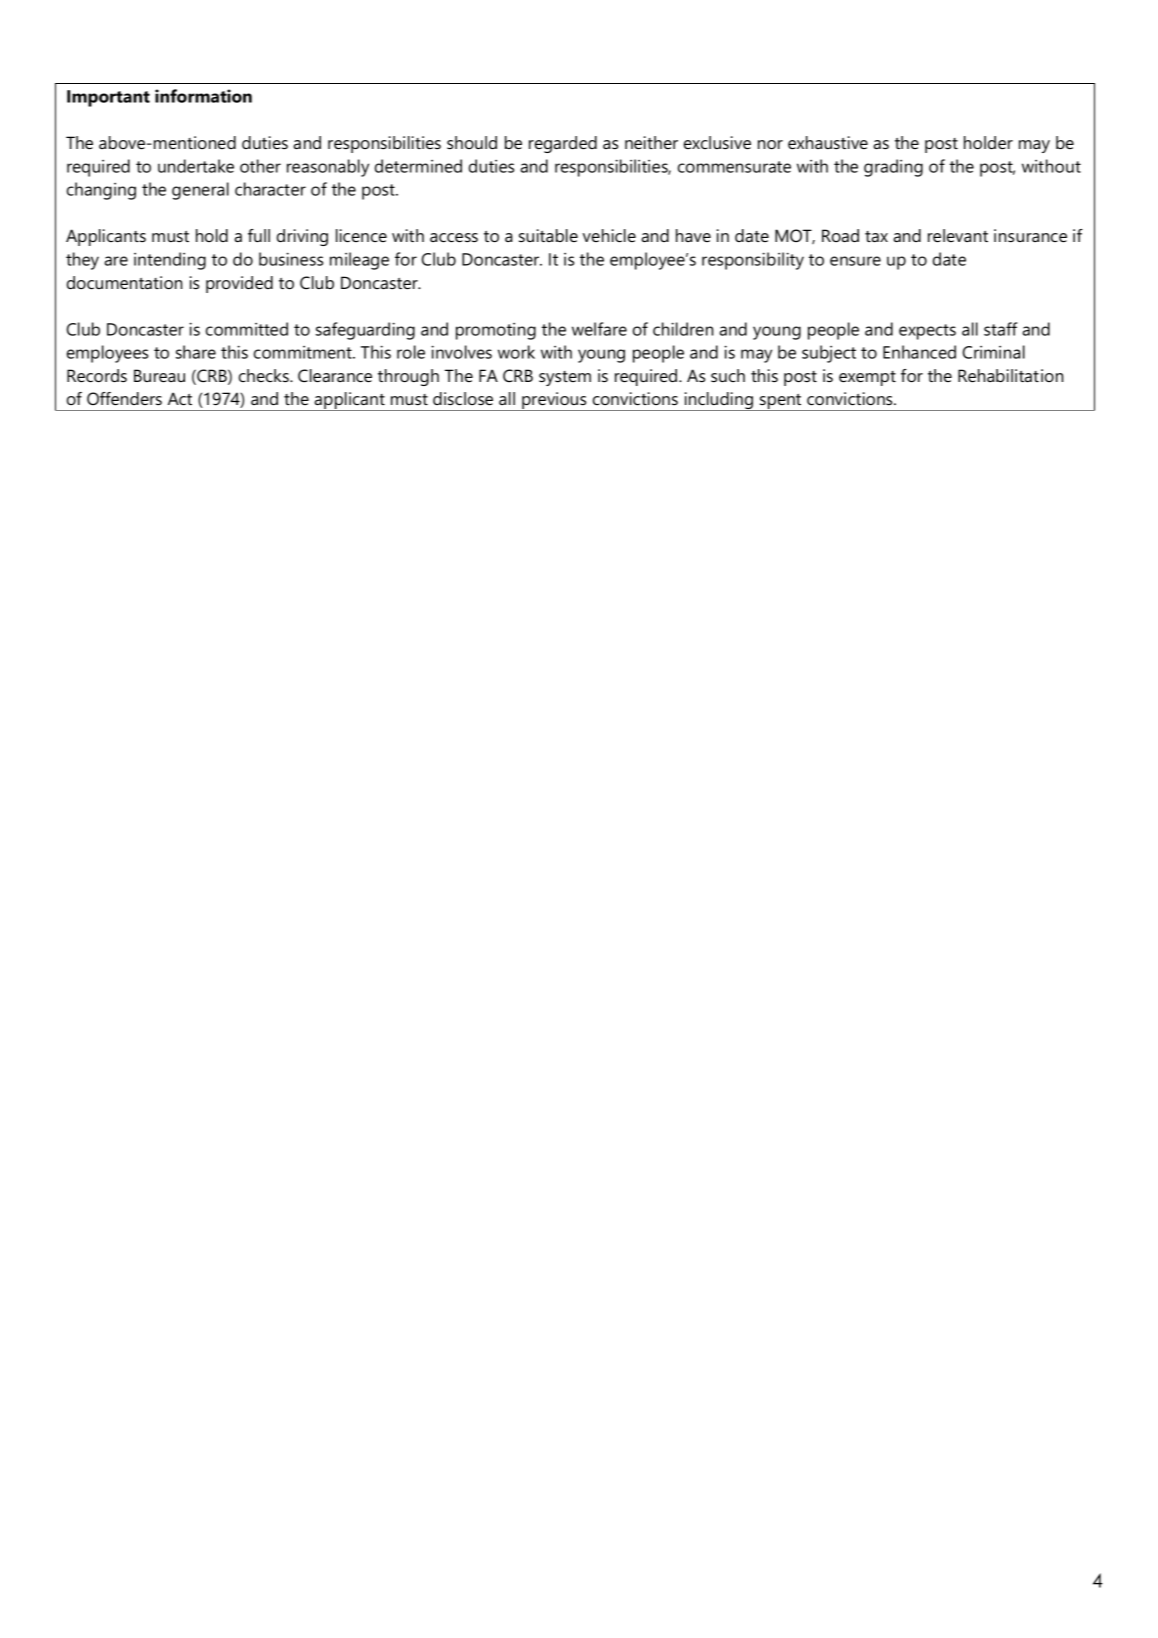 The height and width of the screenshot is (1638, 1158). I want to click on regarded, so click(563, 144).
